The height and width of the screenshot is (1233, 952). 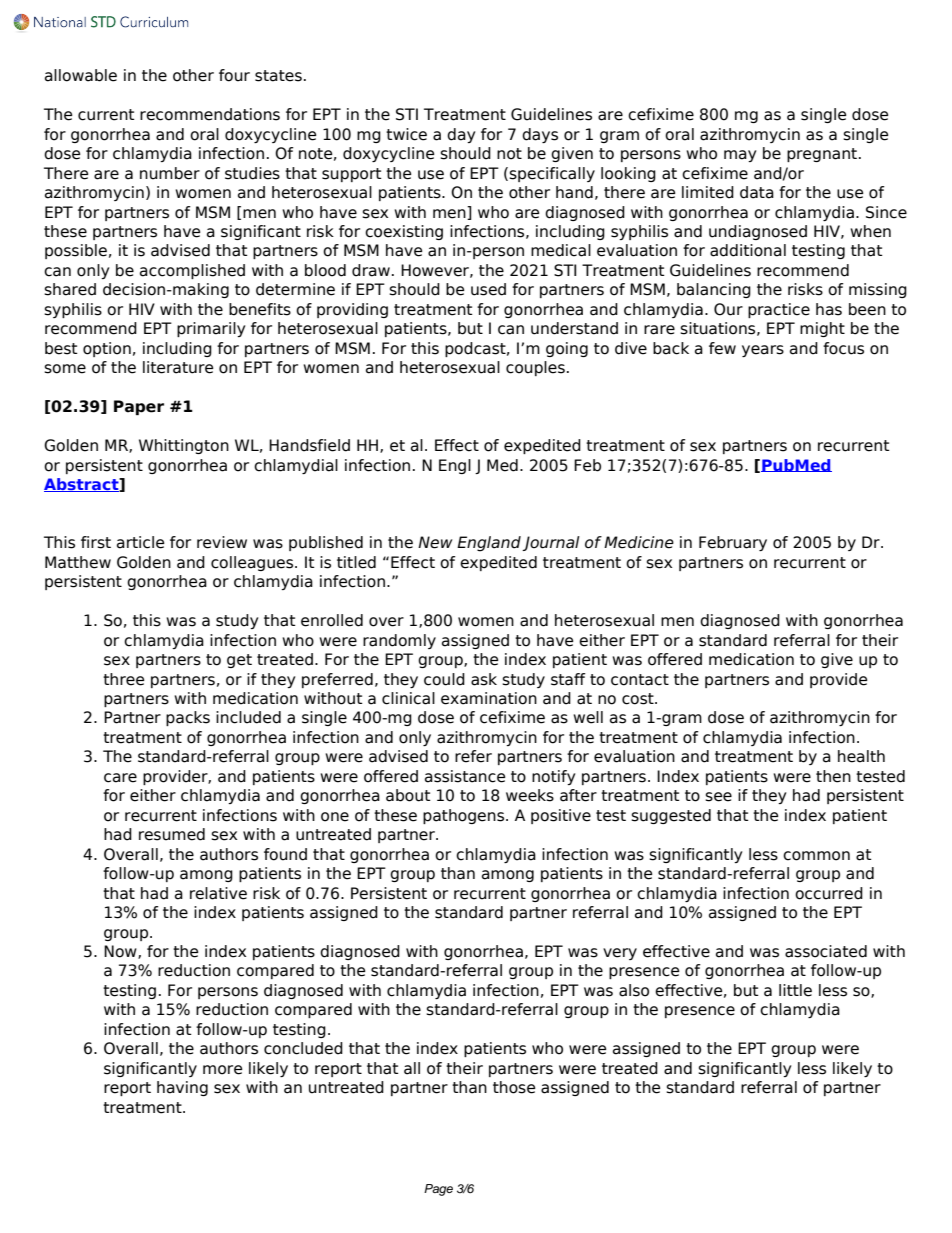 I want to click on days, so click(x=540, y=135).
